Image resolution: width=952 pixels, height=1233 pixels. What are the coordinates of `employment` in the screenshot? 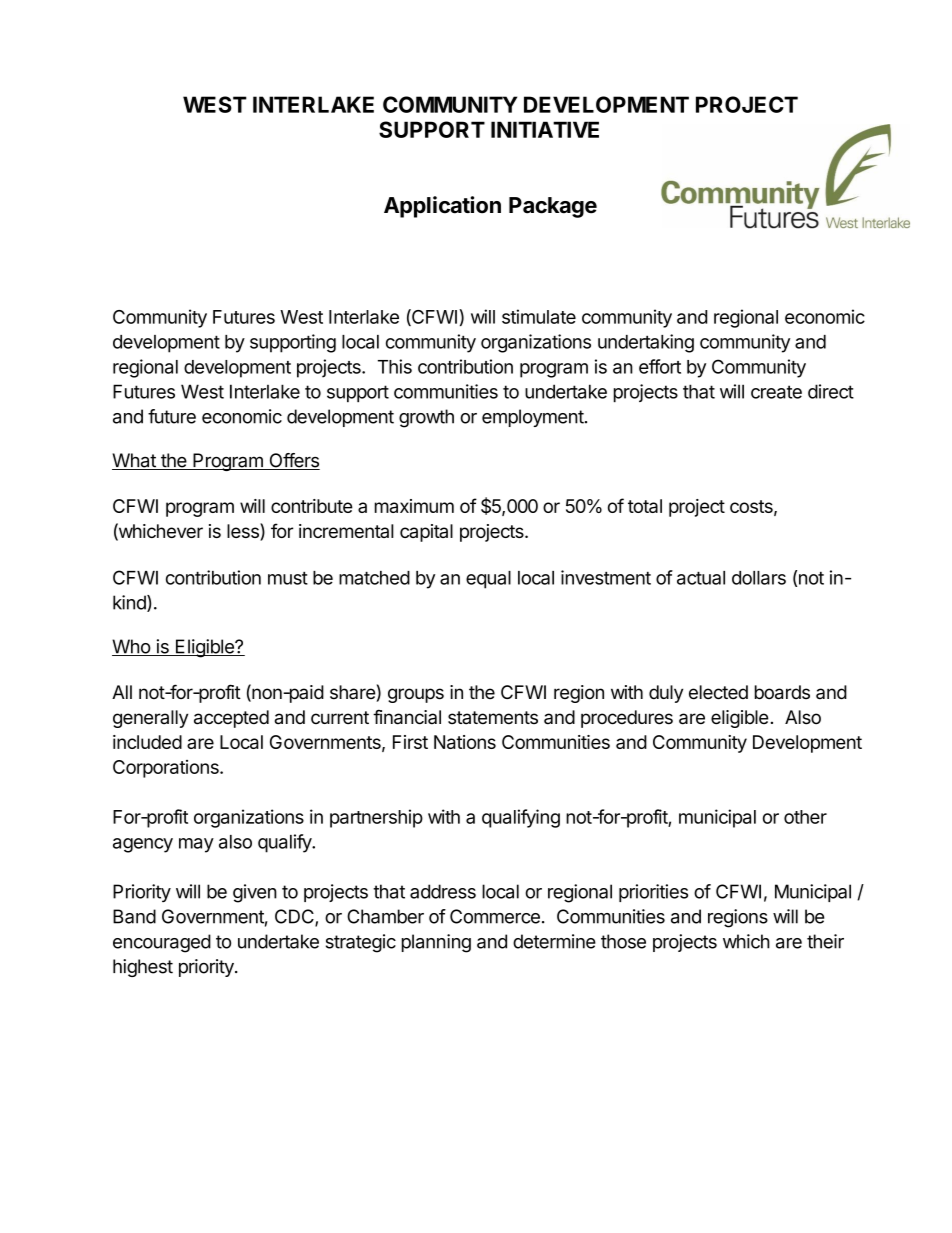 It's located at (533, 418).
